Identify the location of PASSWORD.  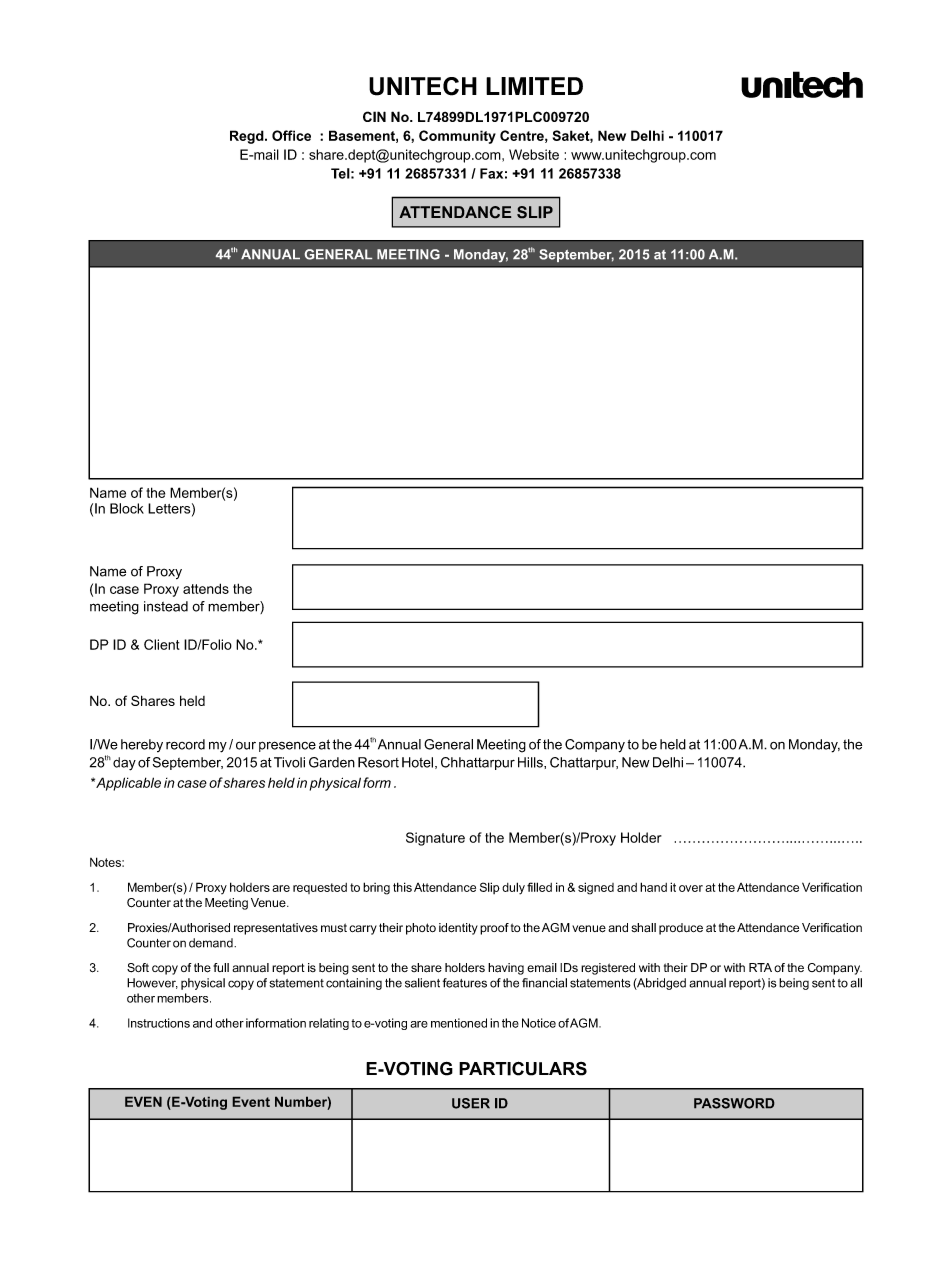
(734, 1103).
